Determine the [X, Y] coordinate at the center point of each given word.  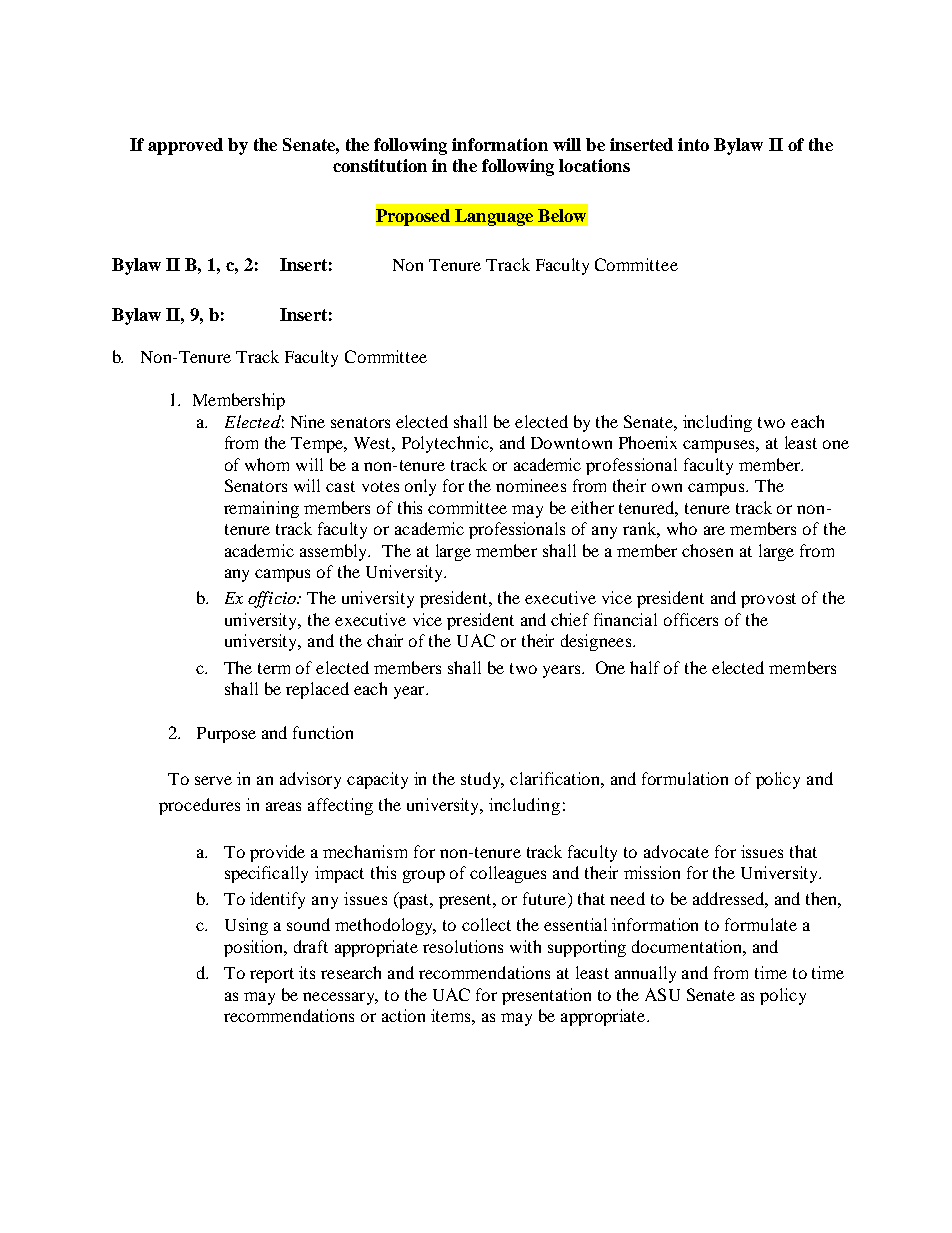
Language [494, 217]
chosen [707, 550]
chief [570, 619]
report [272, 975]
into [693, 144]
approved [185, 146]
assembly [335, 552]
